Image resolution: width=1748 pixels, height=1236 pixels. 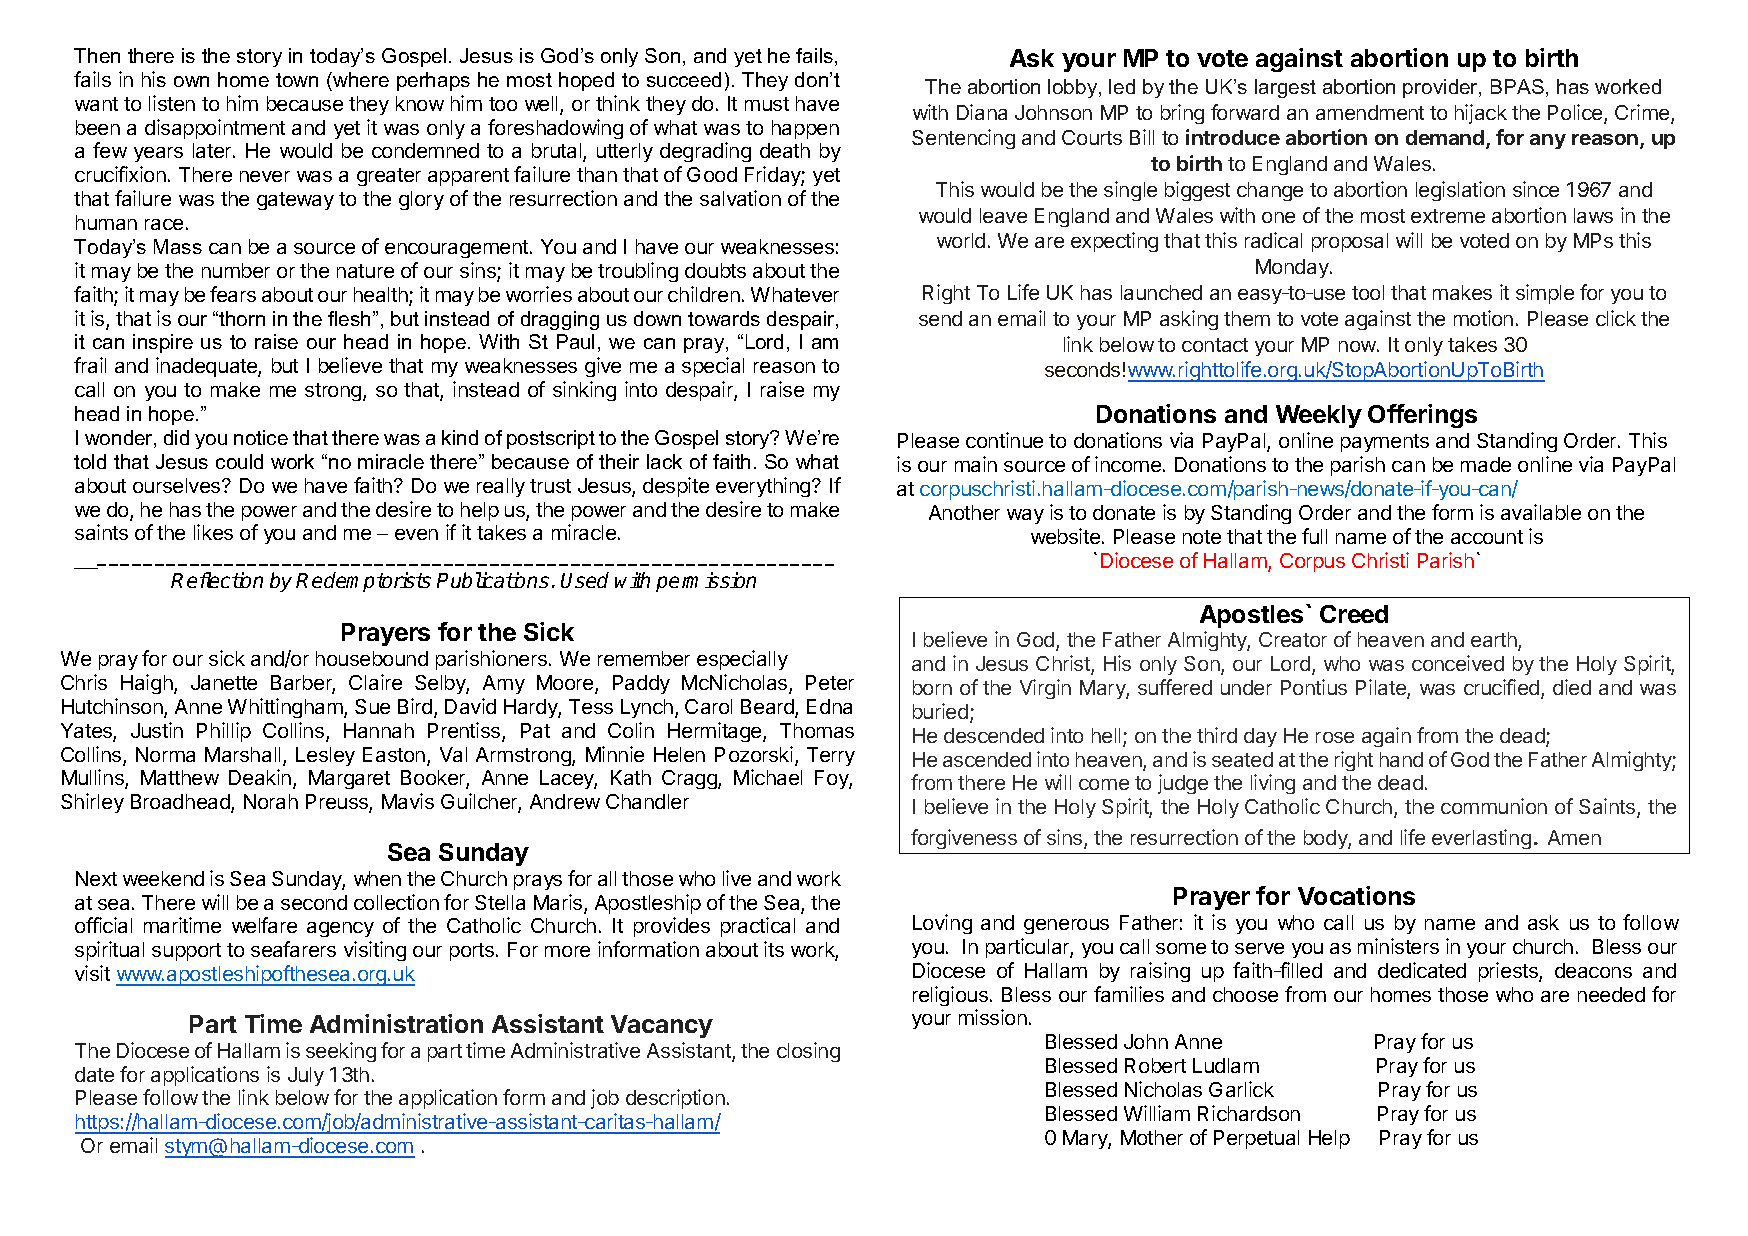 What do you see at coordinates (1483, 318) in the screenshot?
I see `motion` at bounding box center [1483, 318].
